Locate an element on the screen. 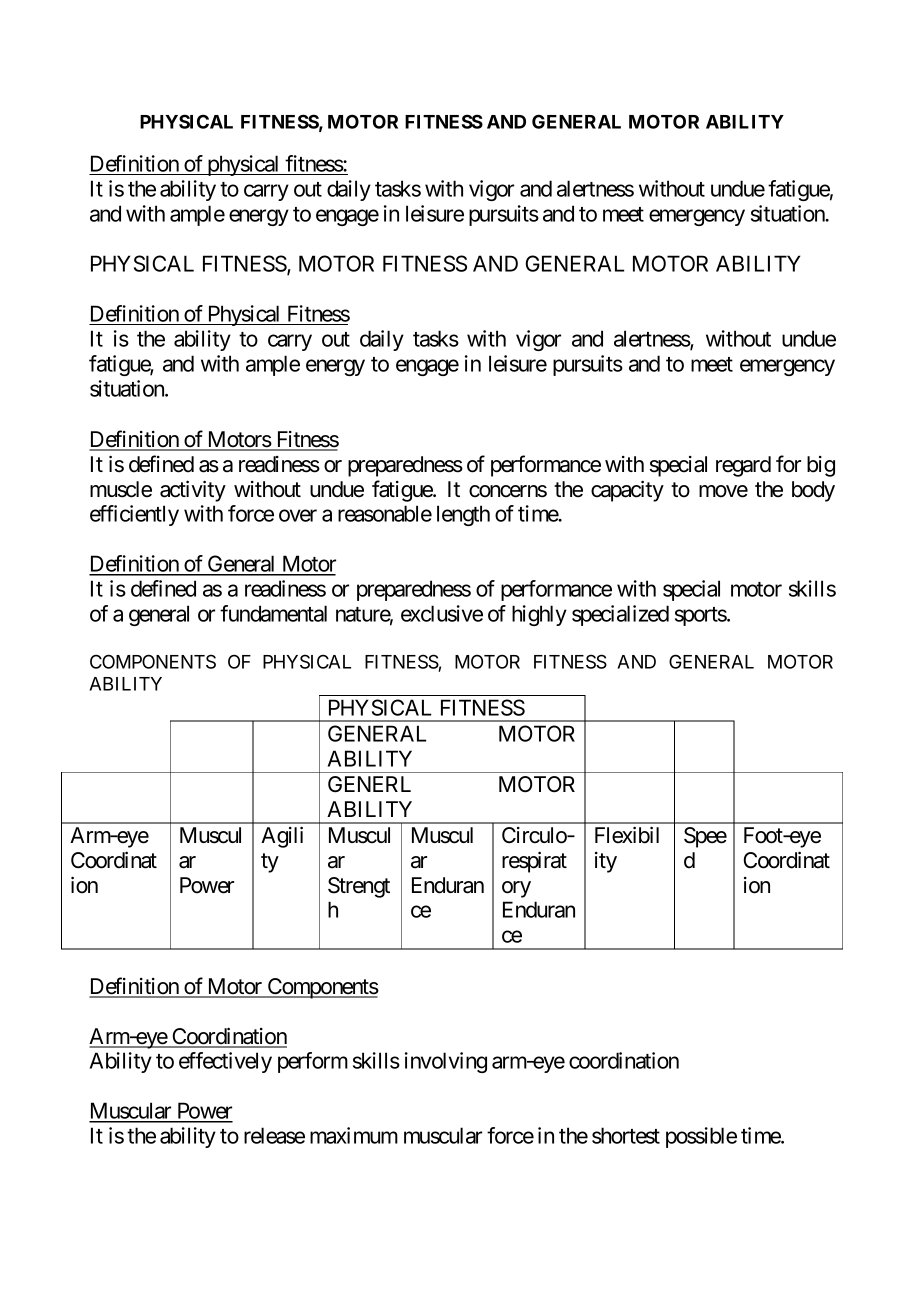 The height and width of the screenshot is (1308, 924). regard is located at coordinates (743, 466).
